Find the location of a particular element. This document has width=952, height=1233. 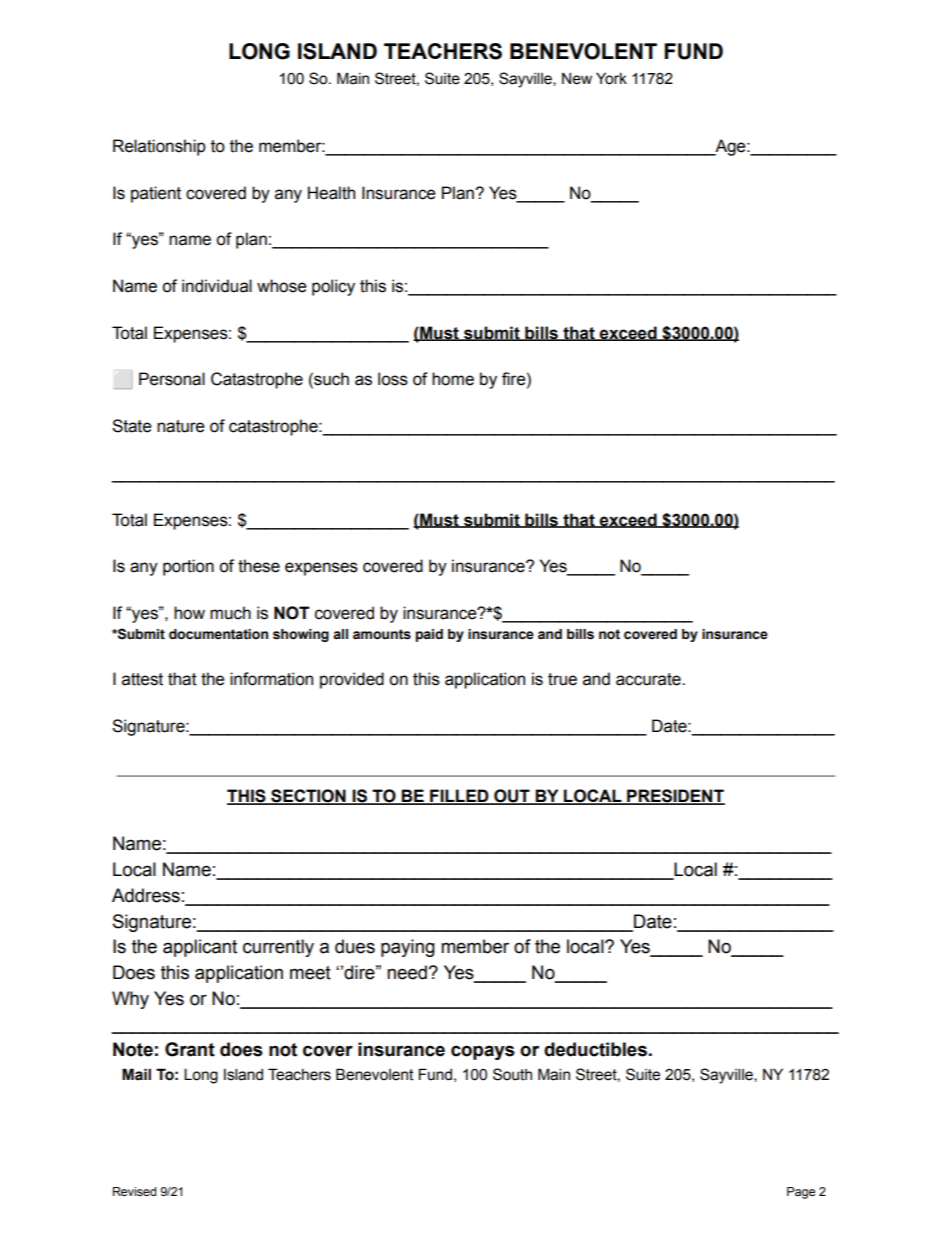

Revised is located at coordinates (134, 1191).
